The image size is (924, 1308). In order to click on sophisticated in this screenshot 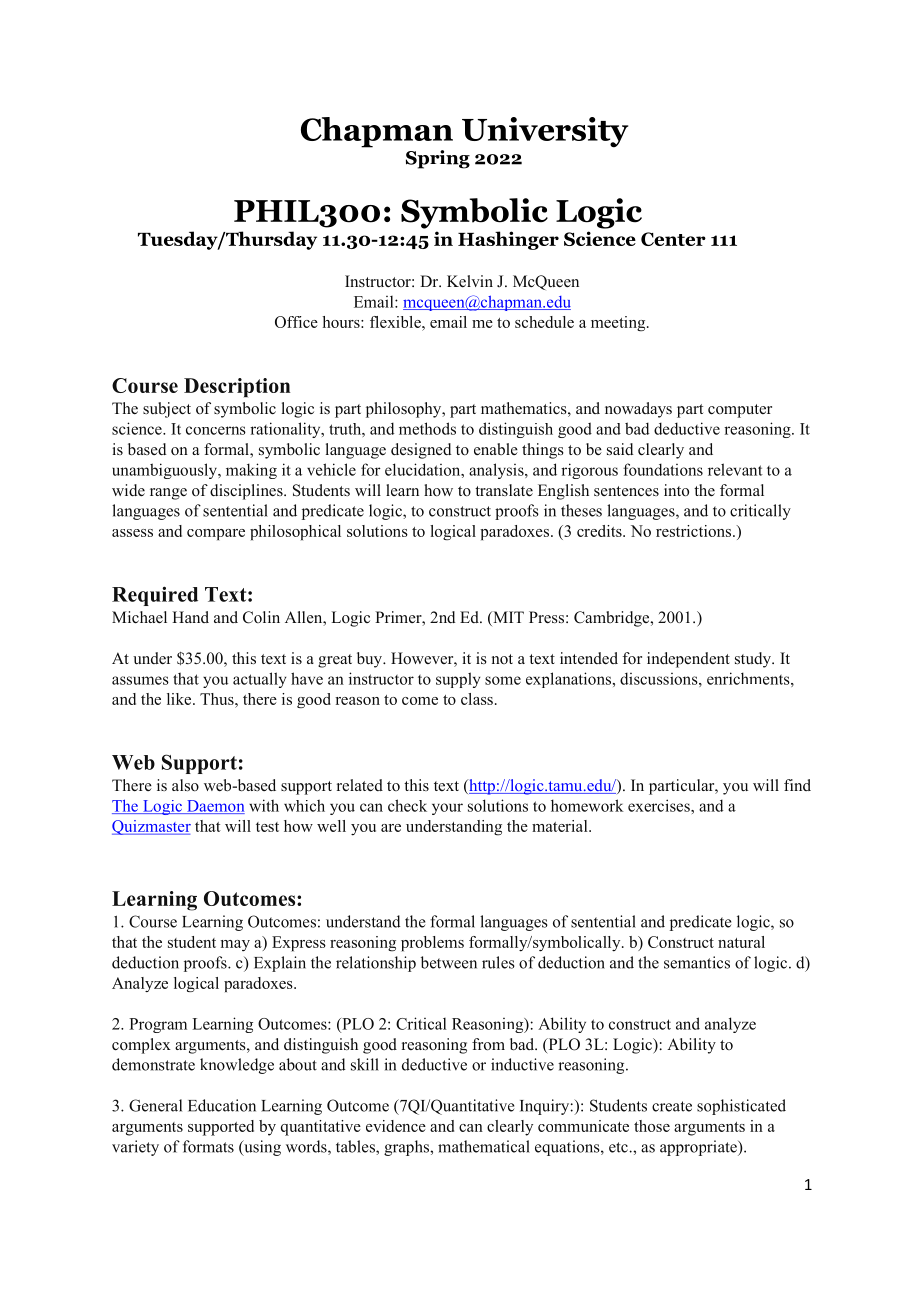, I will do `click(741, 1107)`.
